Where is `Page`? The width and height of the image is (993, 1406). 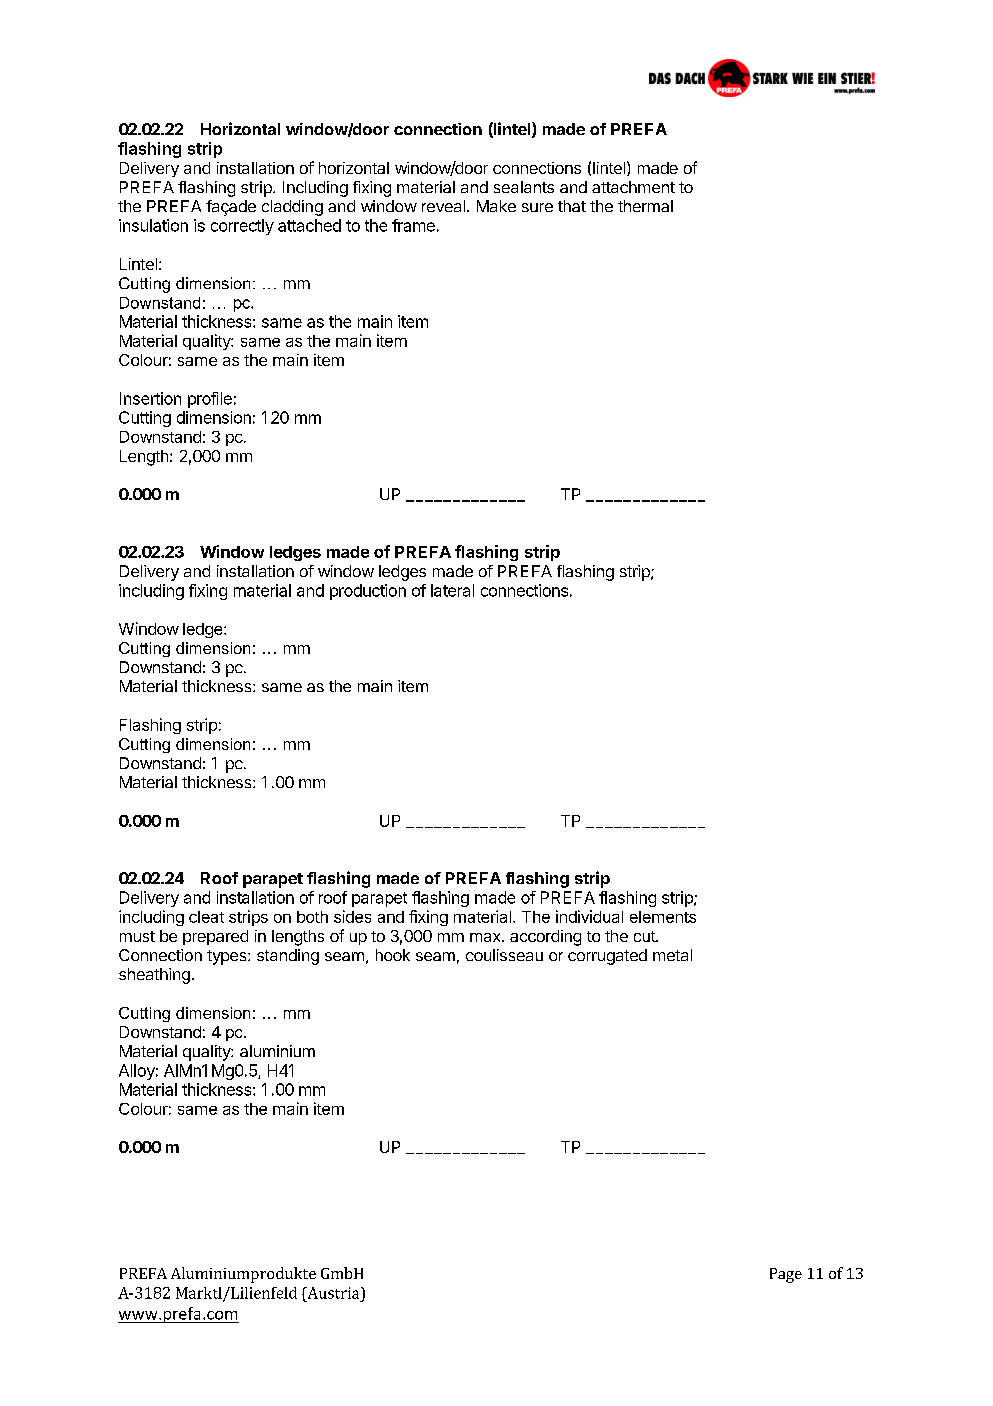
Page is located at coordinates (786, 1275).
